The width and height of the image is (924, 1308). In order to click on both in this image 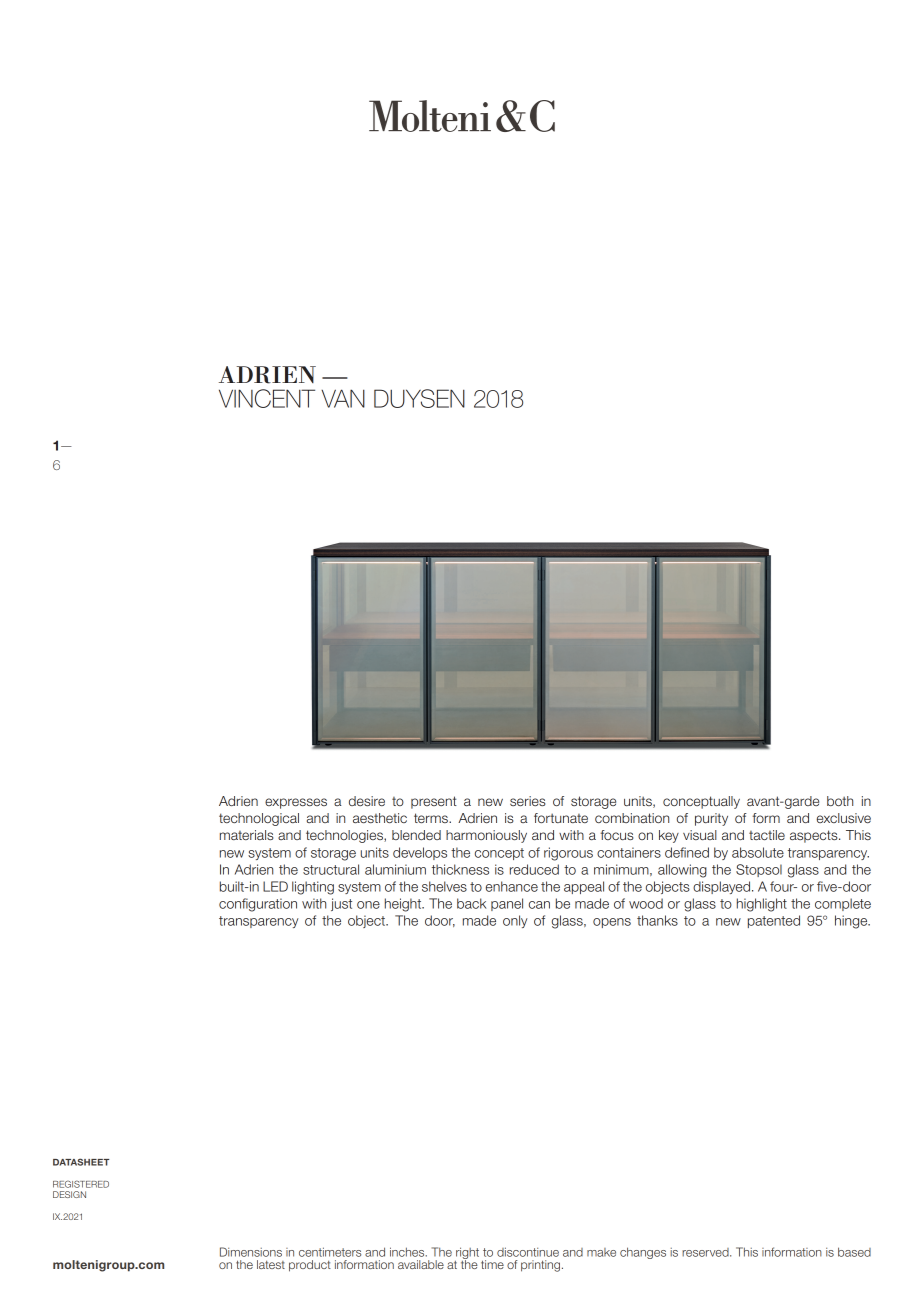, I will do `click(840, 801)`.
